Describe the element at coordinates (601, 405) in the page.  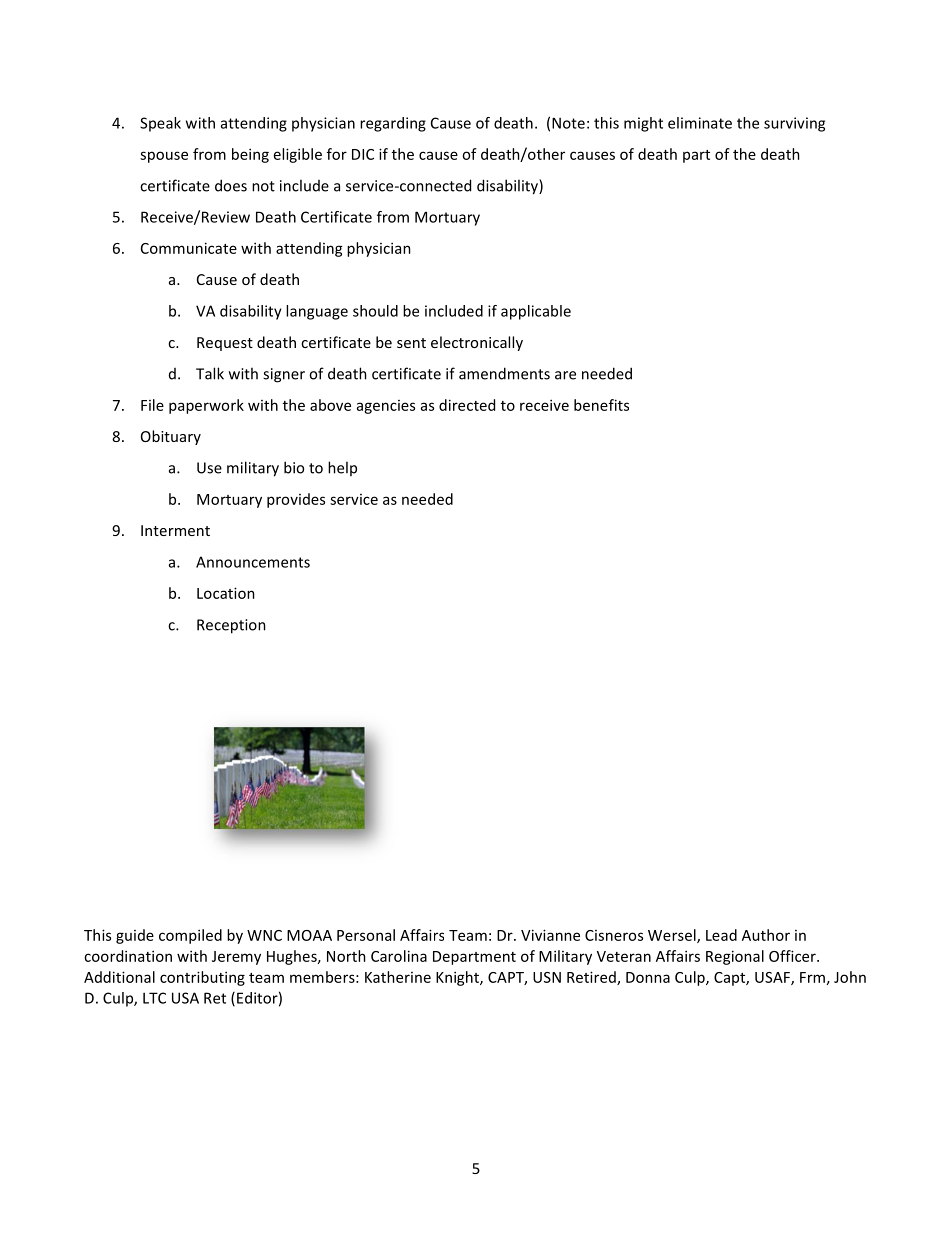
I see `benefits` at that location.
